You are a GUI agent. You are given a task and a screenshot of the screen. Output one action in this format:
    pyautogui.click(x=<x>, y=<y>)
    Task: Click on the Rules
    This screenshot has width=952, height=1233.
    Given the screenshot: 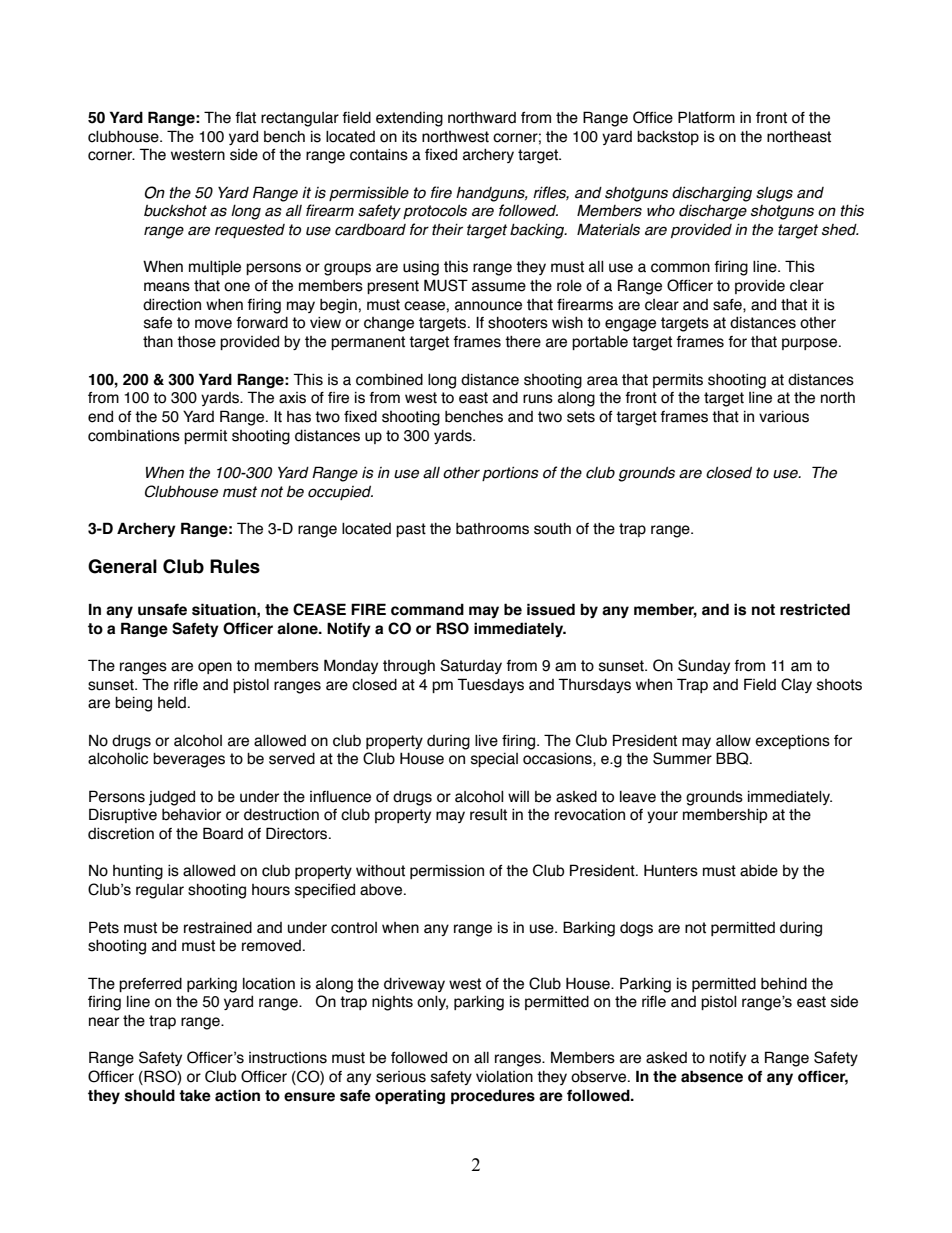 What is the action you would take?
    pyautogui.click(x=235, y=566)
